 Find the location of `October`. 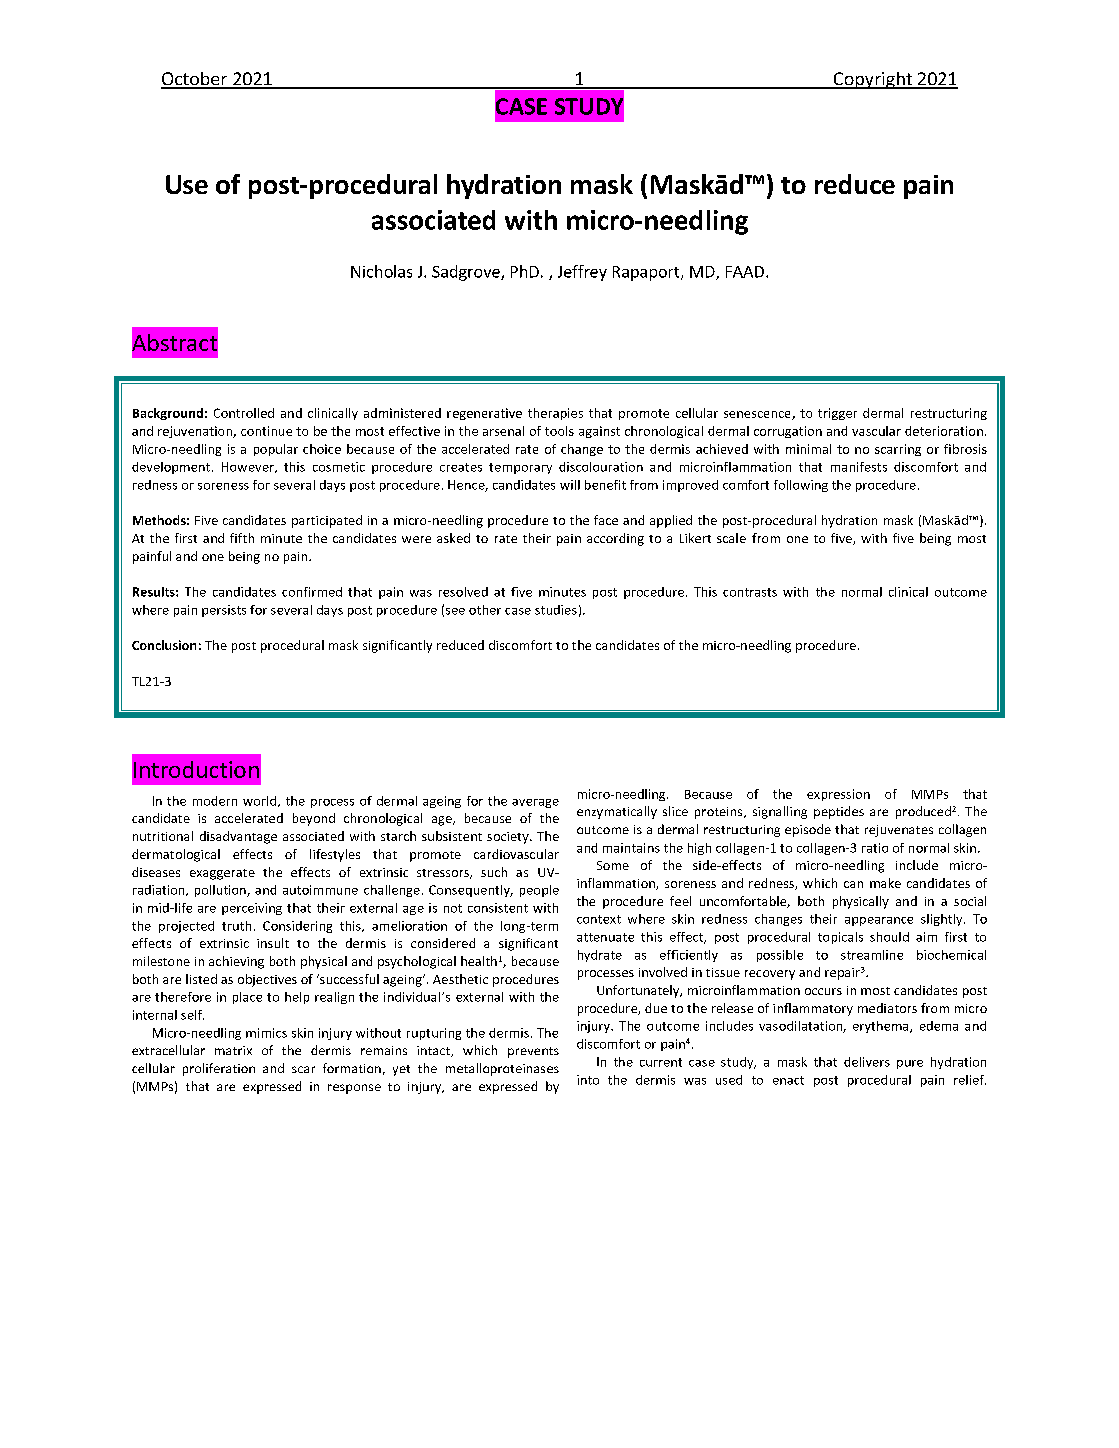

October is located at coordinates (195, 80).
